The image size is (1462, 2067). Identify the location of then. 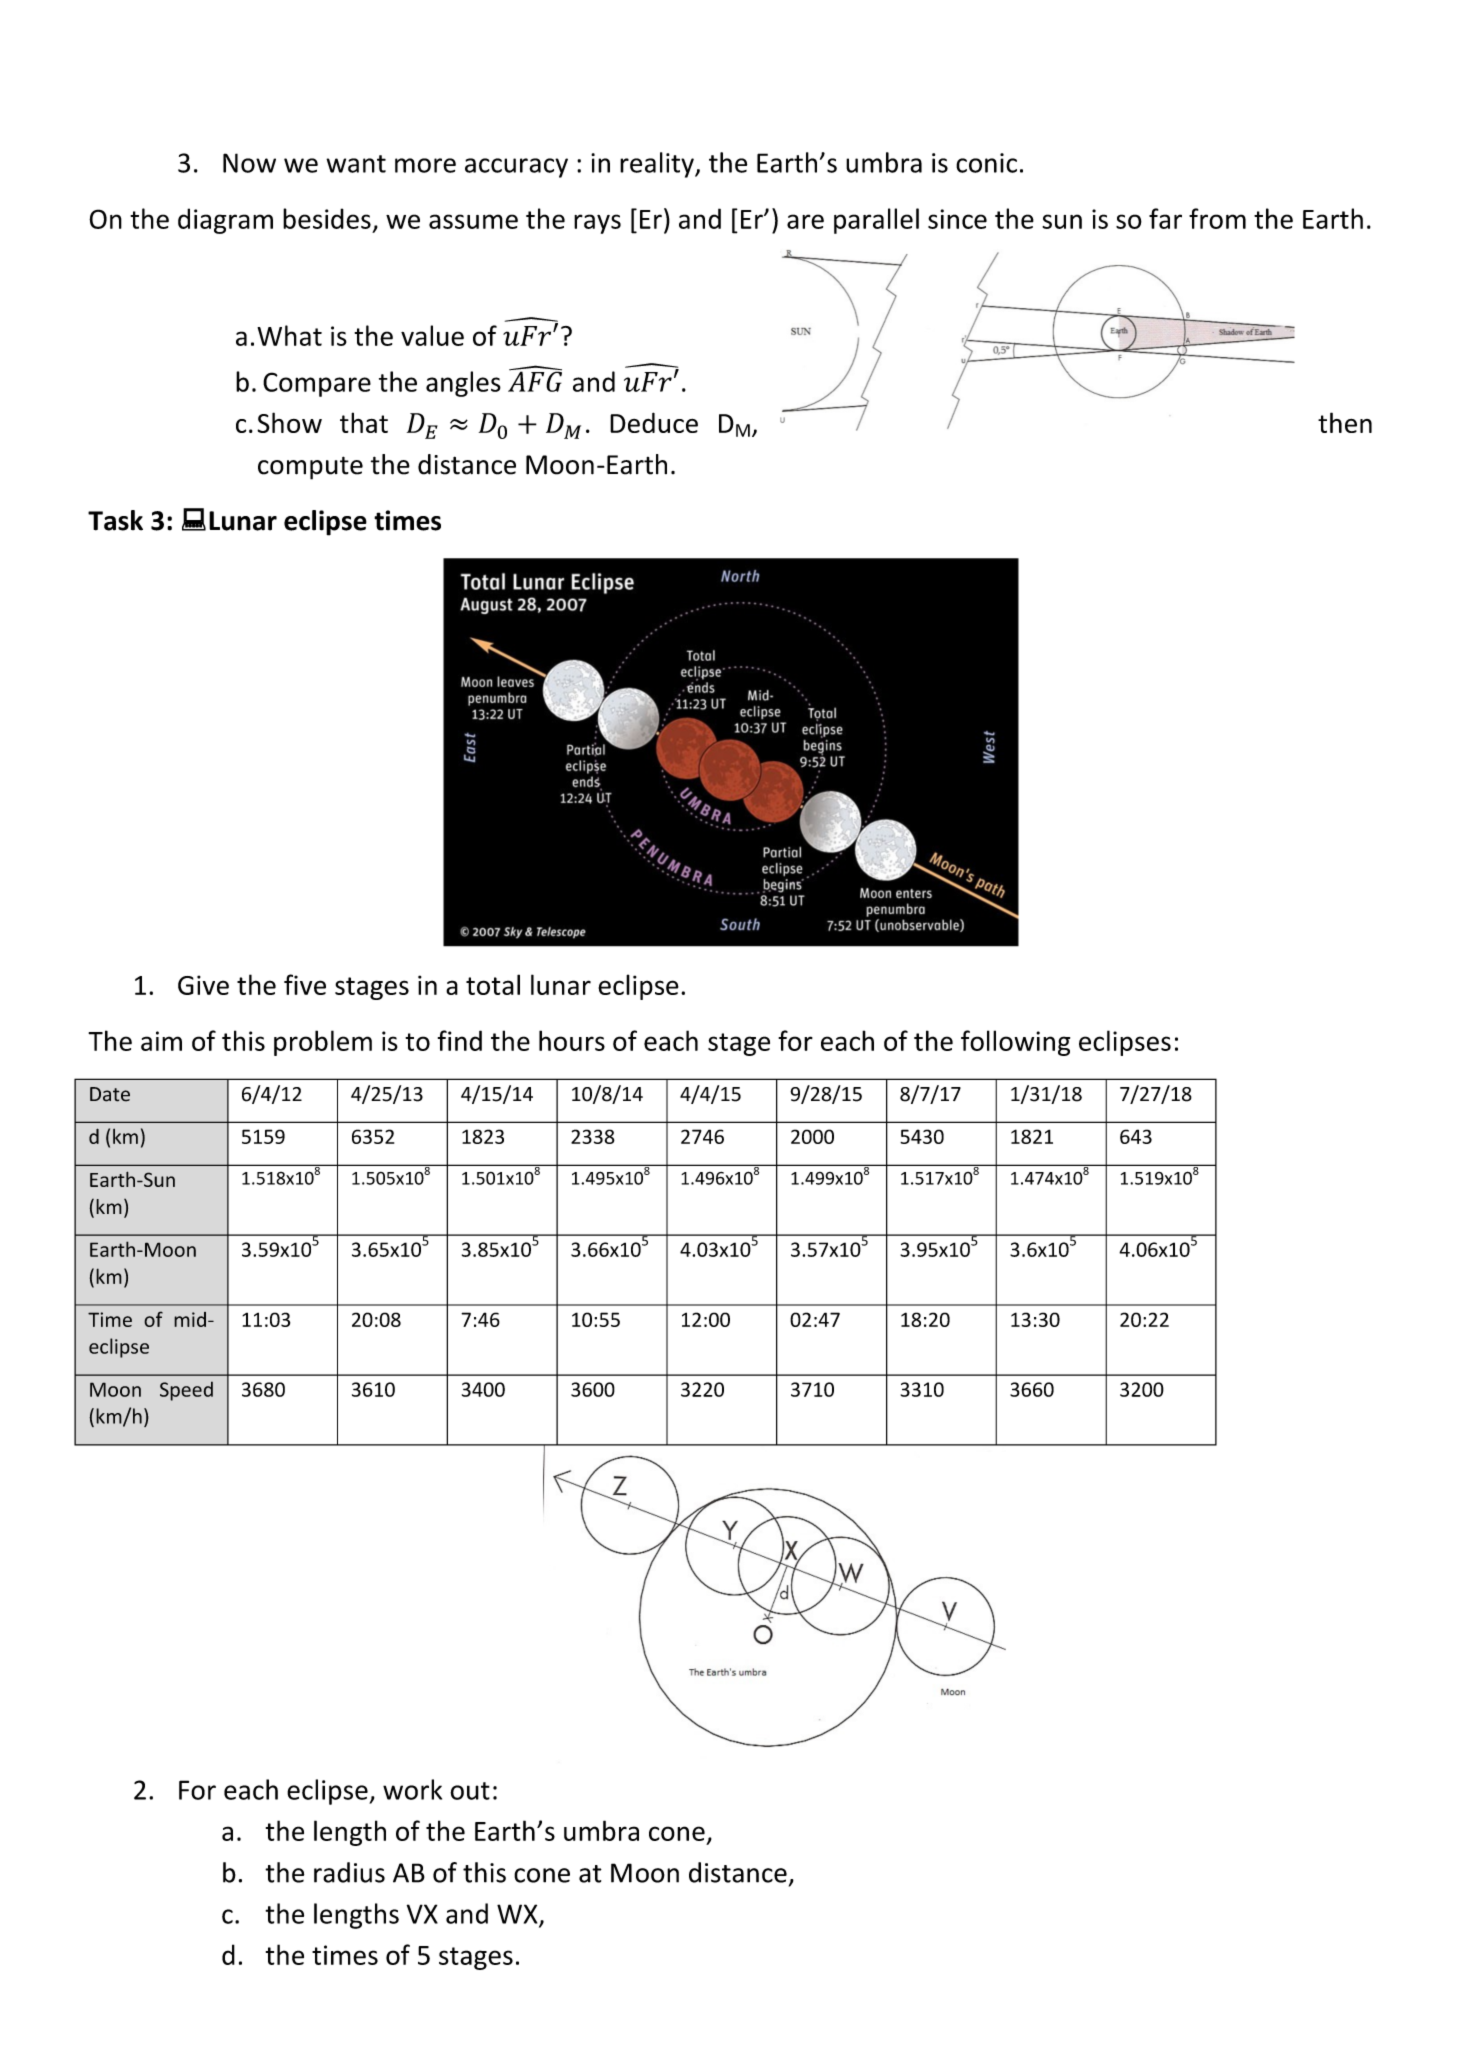
(1345, 422).
